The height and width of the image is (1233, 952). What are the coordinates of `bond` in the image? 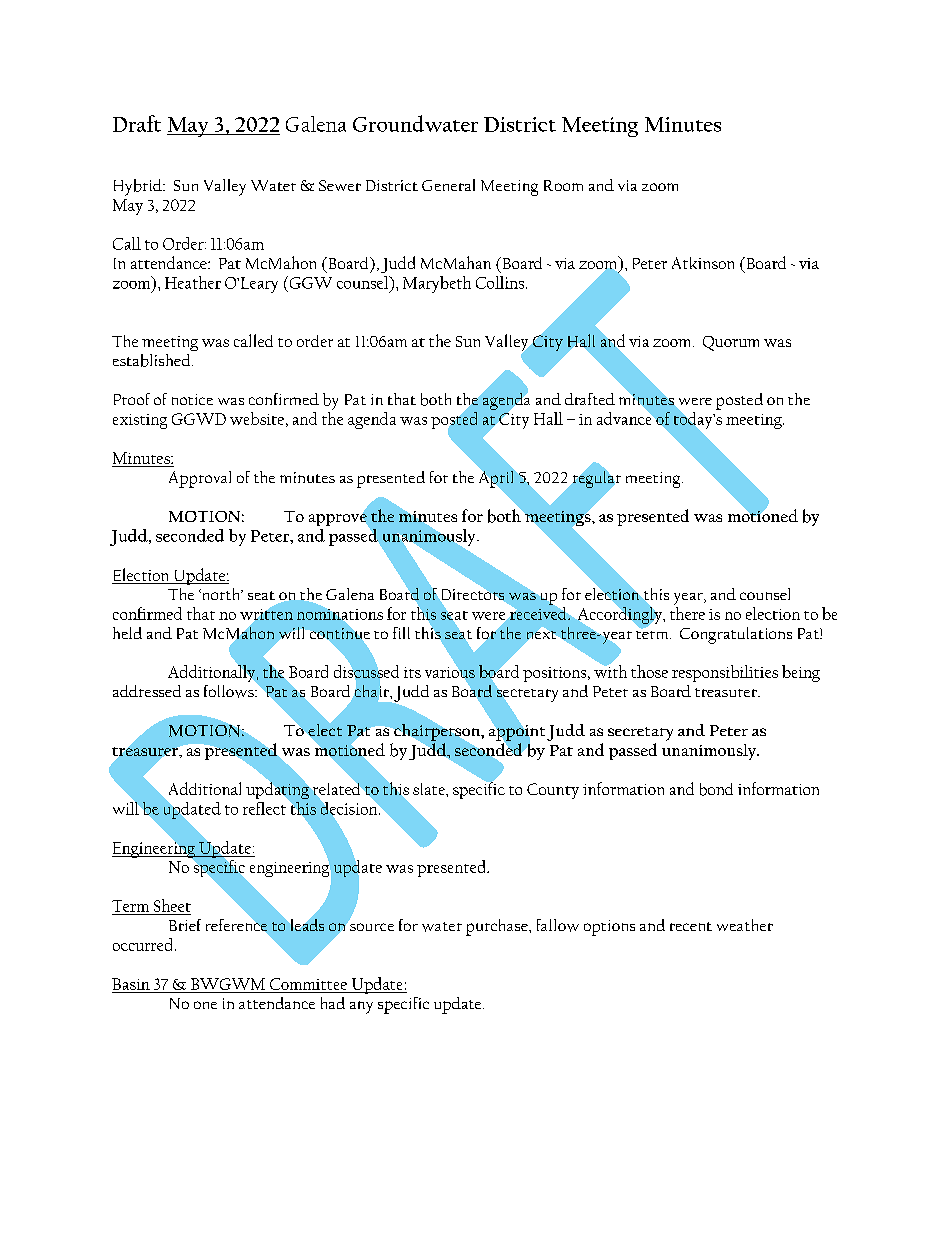 It's located at (716, 789).
